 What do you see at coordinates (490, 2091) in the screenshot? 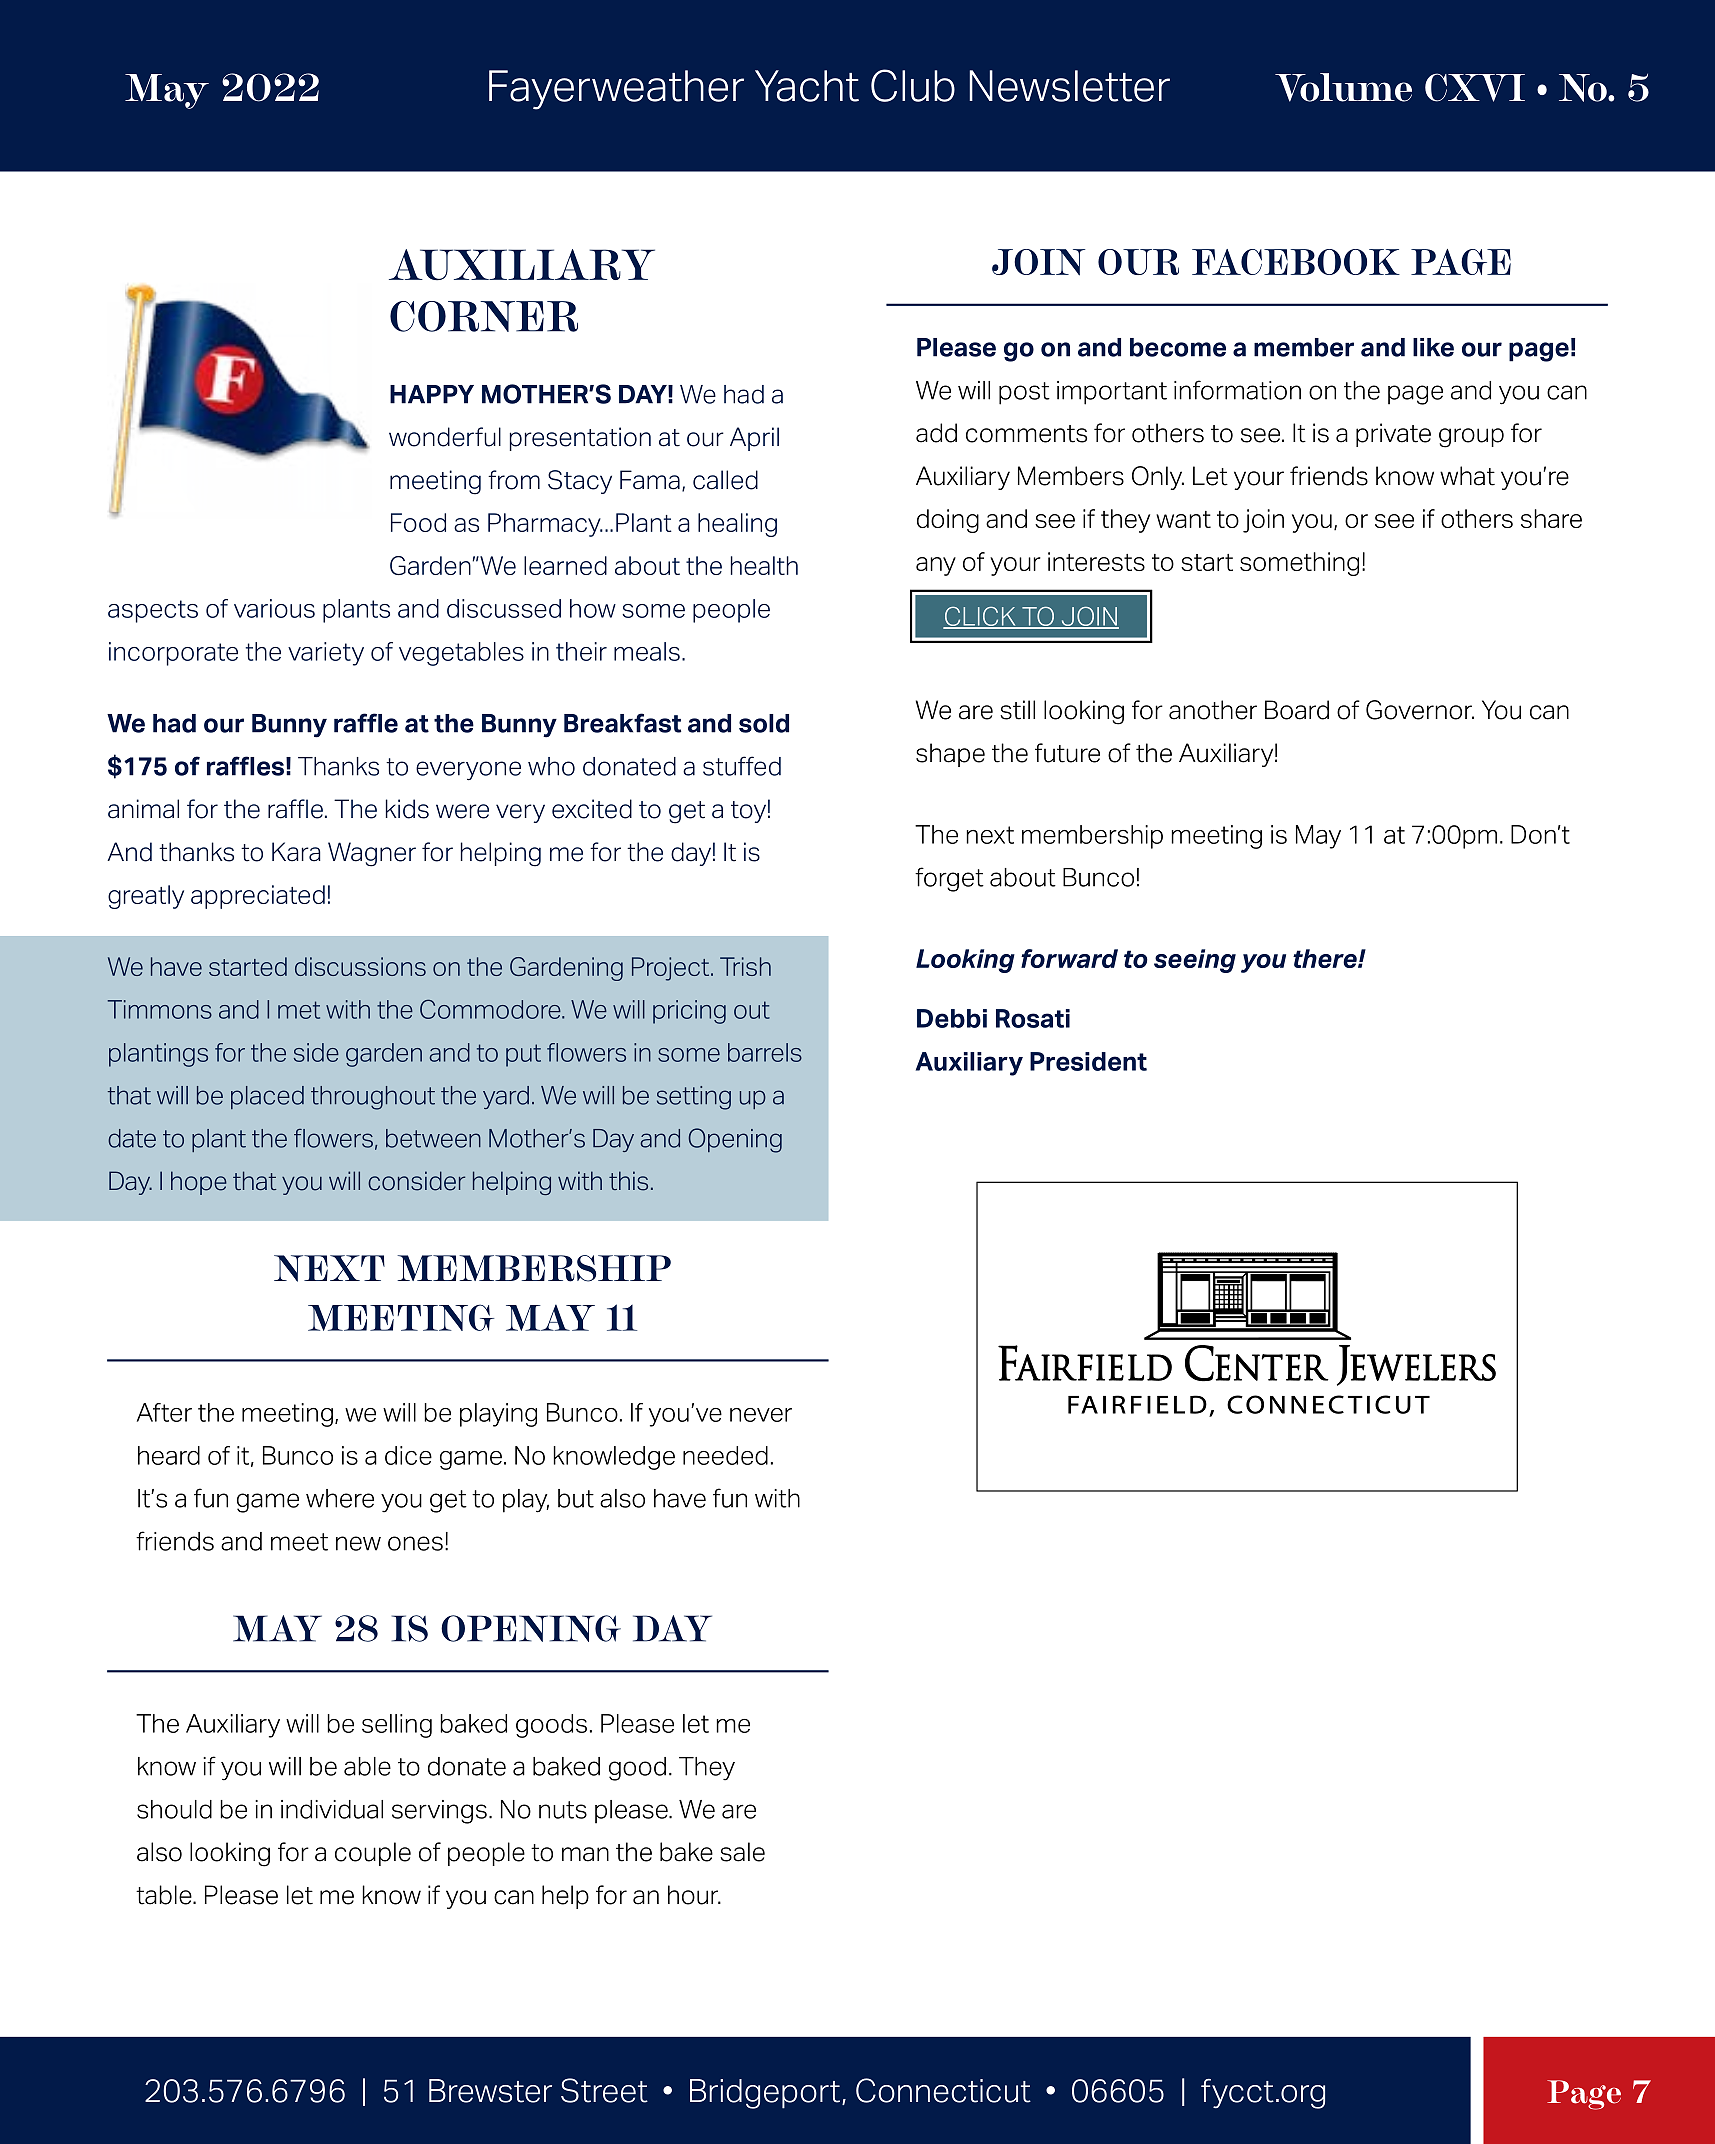
I see `Brewster` at bounding box center [490, 2091].
